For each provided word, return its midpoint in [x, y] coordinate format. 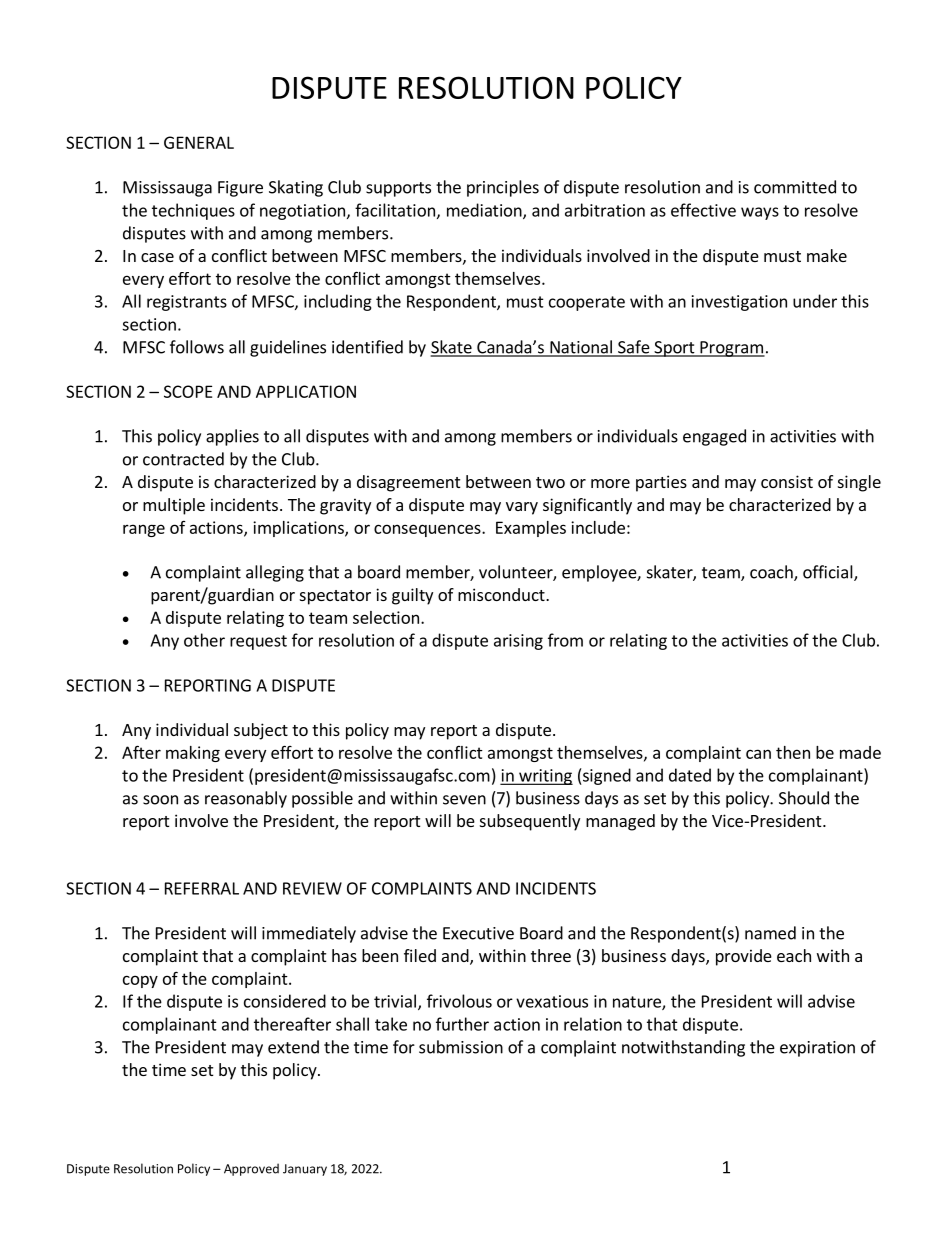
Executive [478, 933]
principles [503, 188]
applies [232, 437]
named [770, 933]
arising [518, 642]
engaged [714, 437]
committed [795, 187]
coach [772, 573]
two [550, 482]
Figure [240, 189]
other [204, 640]
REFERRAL [202, 888]
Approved [251, 1169]
